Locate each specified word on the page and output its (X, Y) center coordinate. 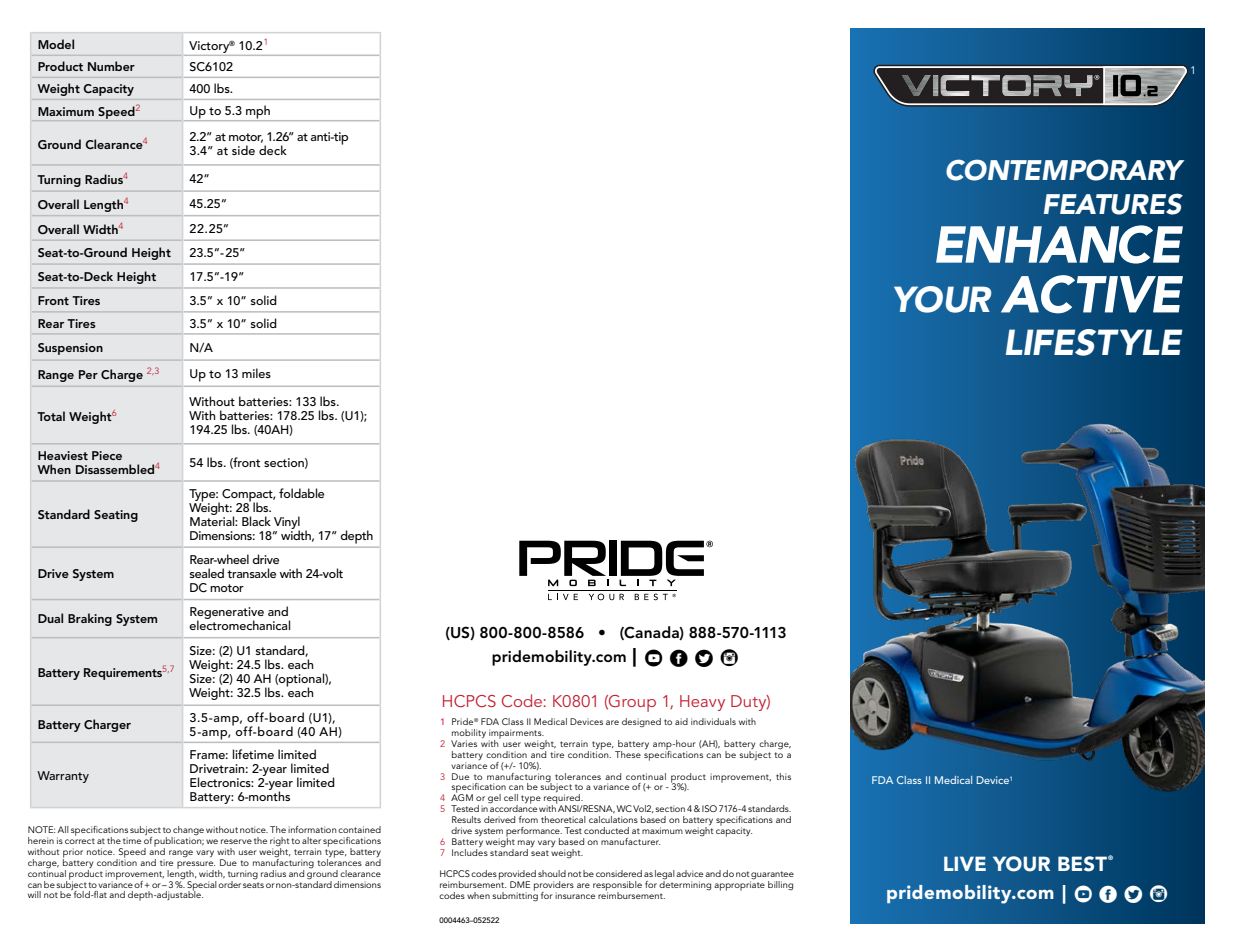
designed (641, 722)
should (552, 873)
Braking (90, 619)
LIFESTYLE (1093, 342)
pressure (196, 866)
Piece (107, 455)
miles (256, 373)
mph (258, 113)
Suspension (70, 349)
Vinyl (287, 523)
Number (111, 66)
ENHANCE (1059, 244)
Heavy (702, 703)
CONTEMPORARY (1065, 170)
